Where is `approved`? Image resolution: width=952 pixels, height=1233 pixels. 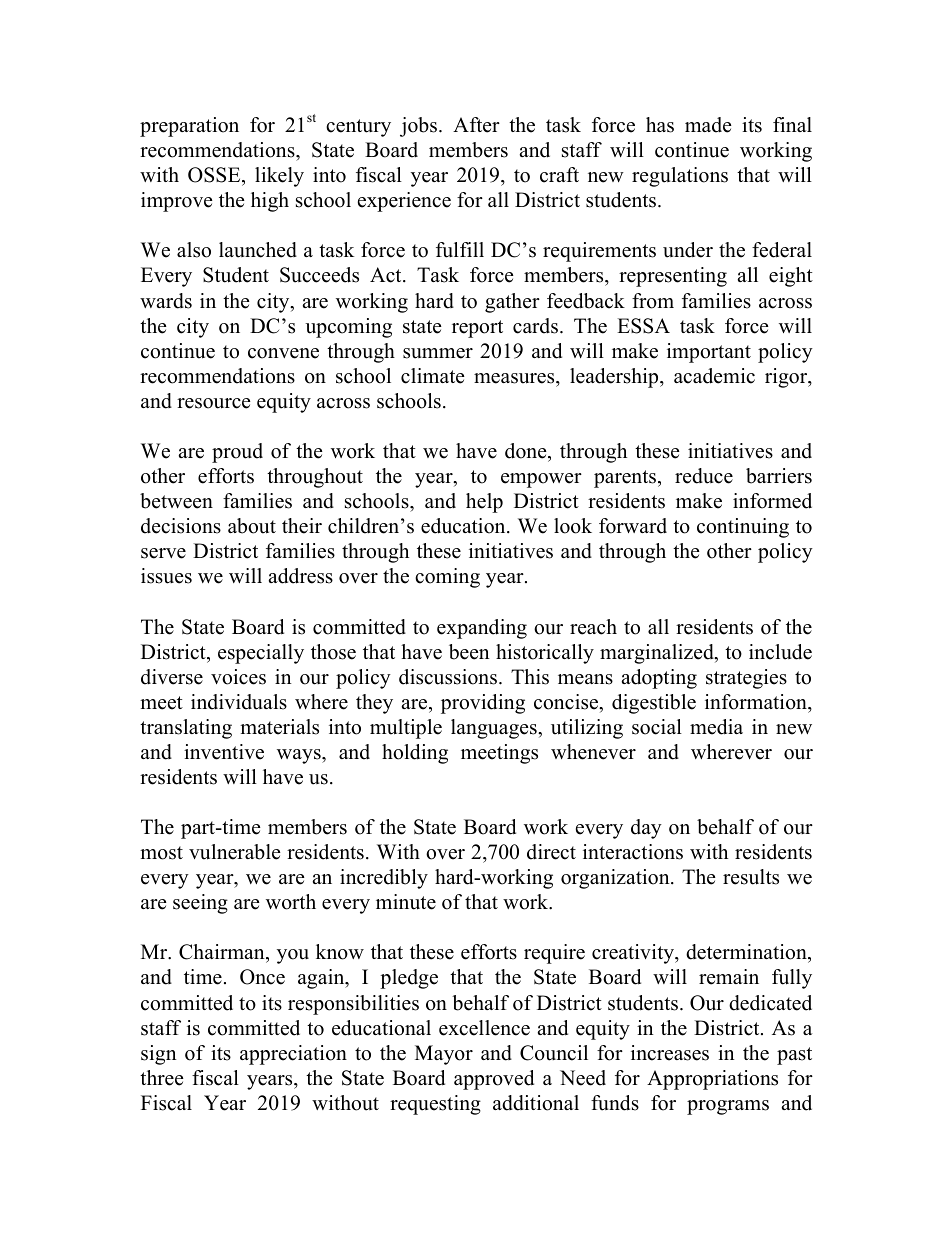
approved is located at coordinates (494, 1080).
